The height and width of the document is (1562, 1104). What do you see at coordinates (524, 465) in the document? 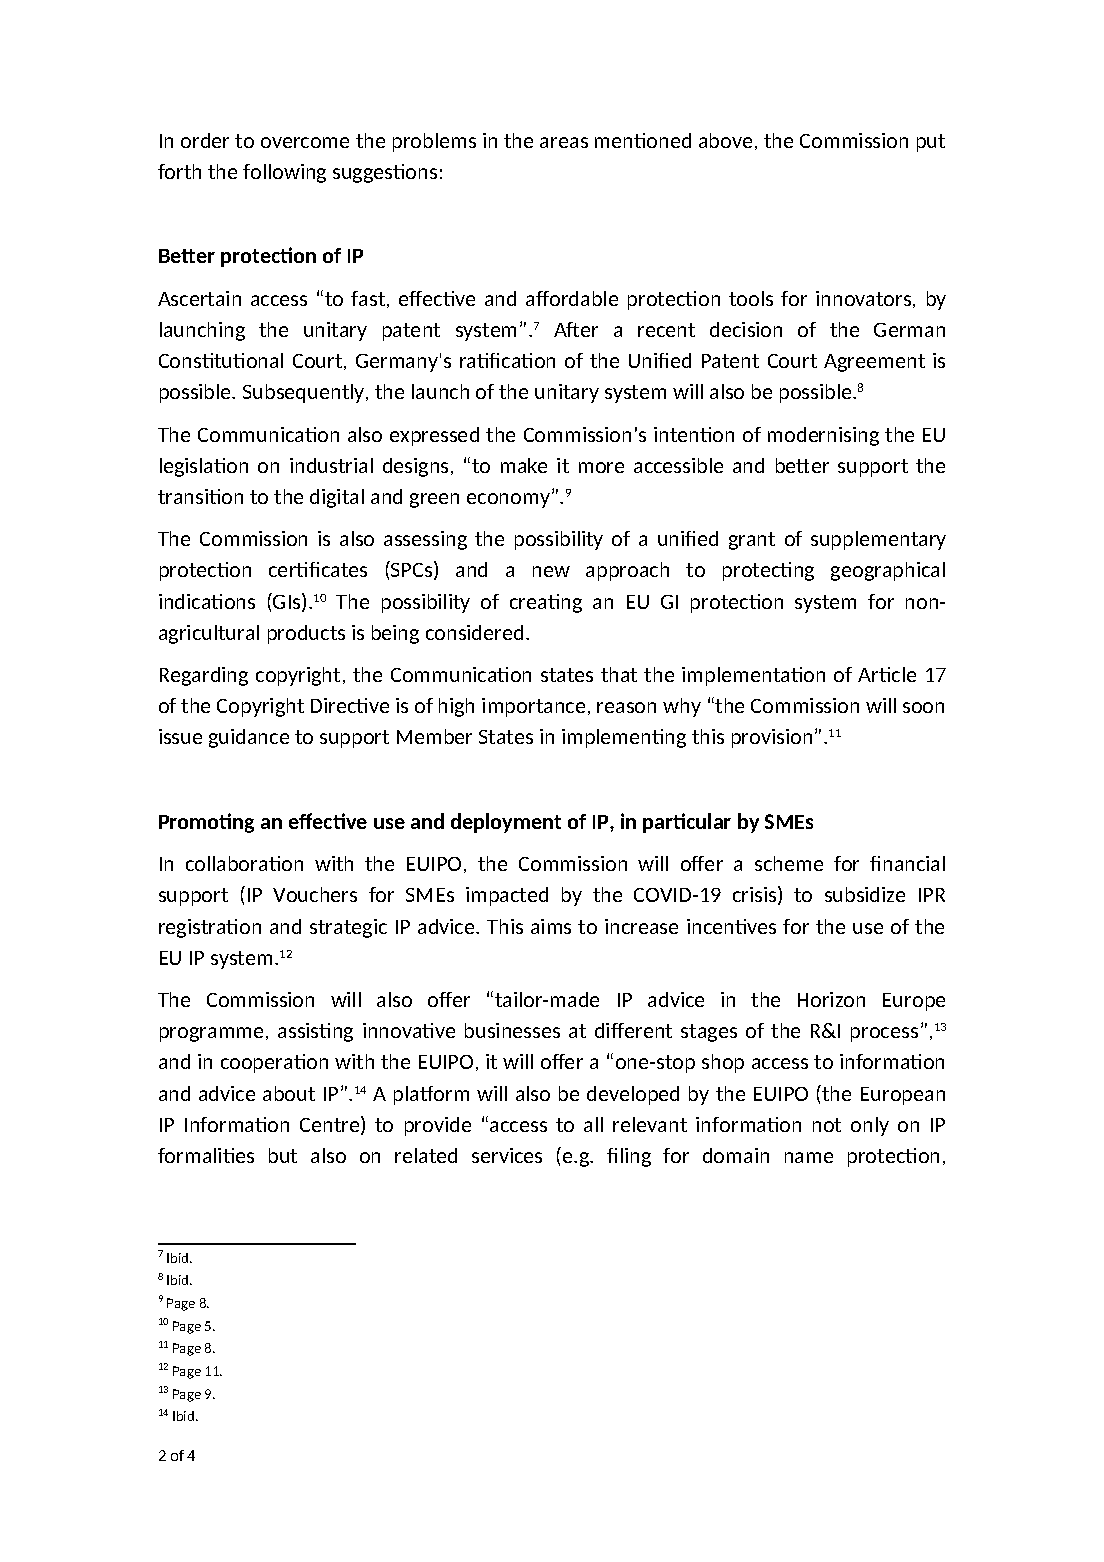
I see `make` at bounding box center [524, 465].
